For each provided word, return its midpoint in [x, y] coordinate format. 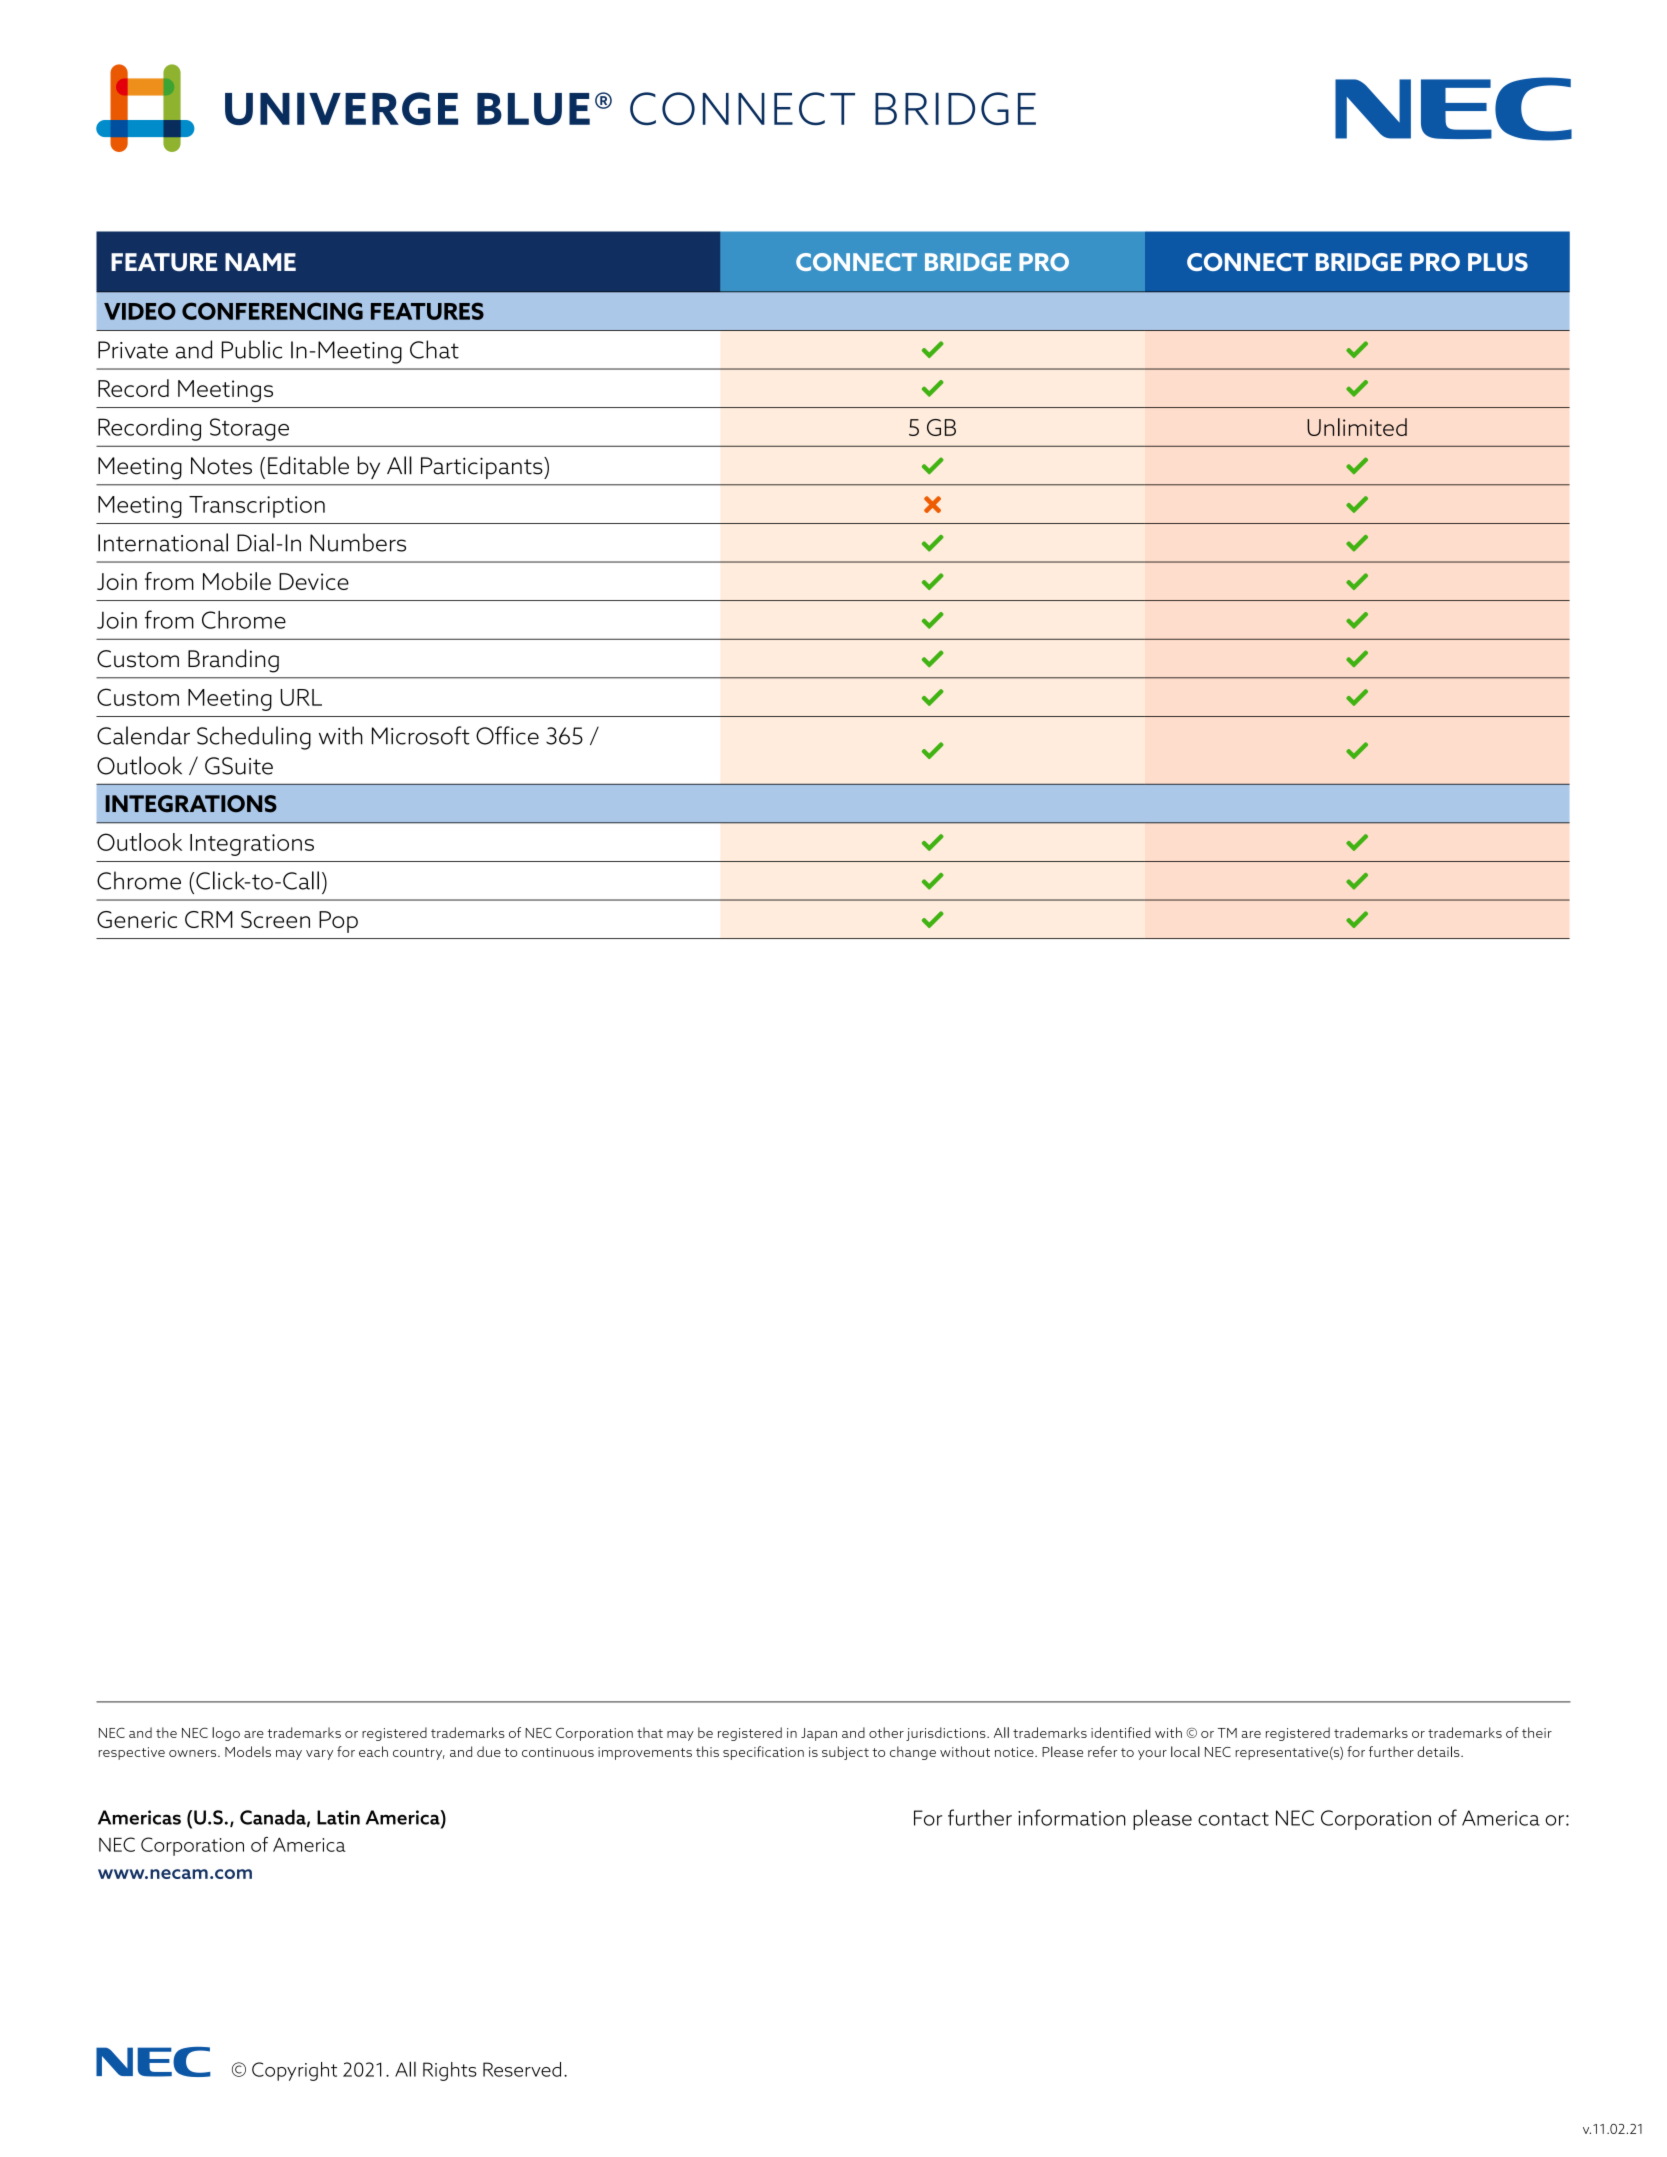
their [1537, 1732]
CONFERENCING [272, 311]
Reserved [522, 2069]
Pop [338, 922]
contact [1233, 1819]
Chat [434, 349]
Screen [275, 919]
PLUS [1498, 262]
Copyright [294, 2071]
